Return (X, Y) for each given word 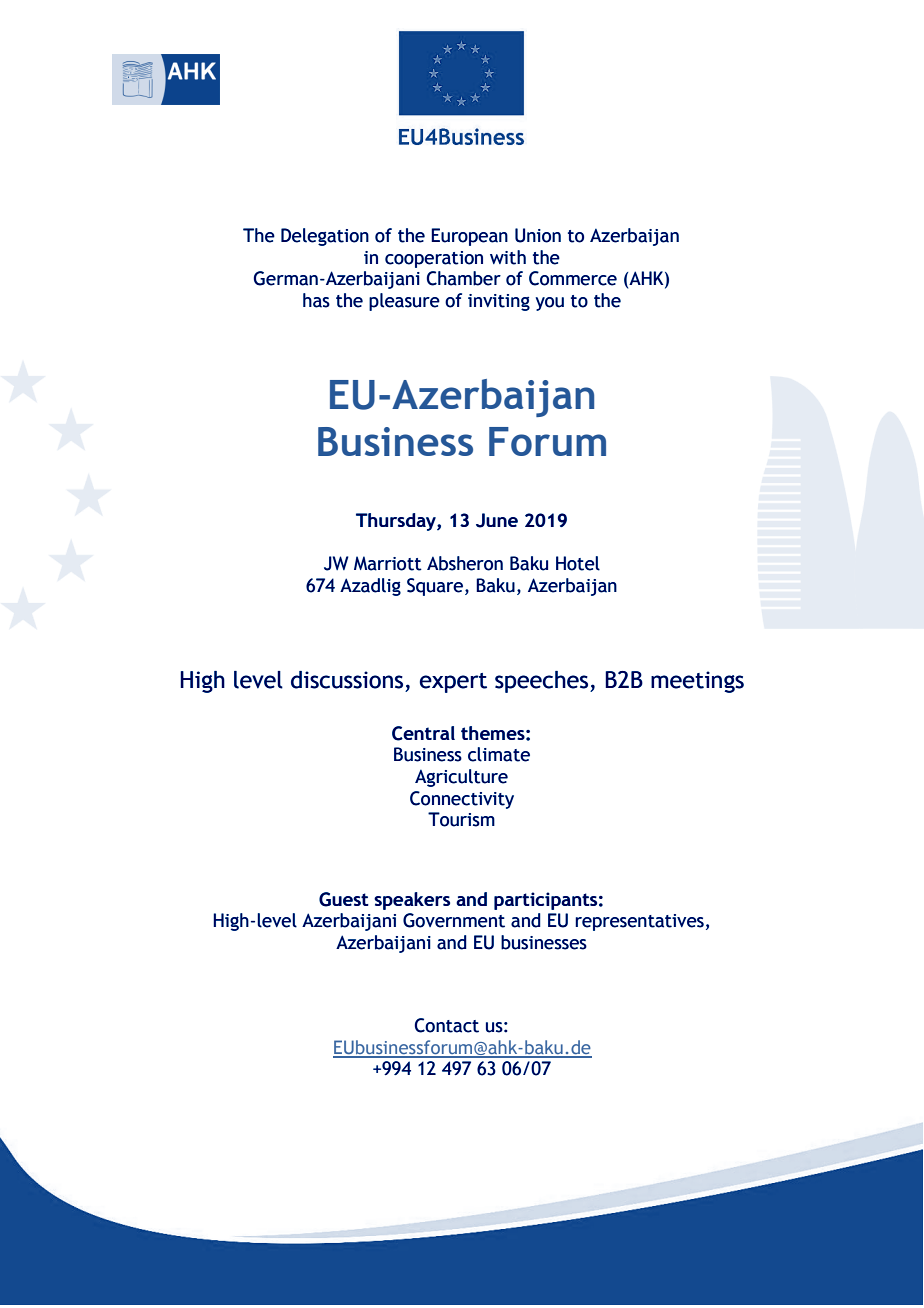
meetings (697, 682)
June (497, 520)
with (508, 257)
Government (454, 920)
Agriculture (461, 778)
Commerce (573, 278)
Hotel (578, 563)
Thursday (397, 522)
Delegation (325, 237)
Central (423, 733)
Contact (447, 1025)
